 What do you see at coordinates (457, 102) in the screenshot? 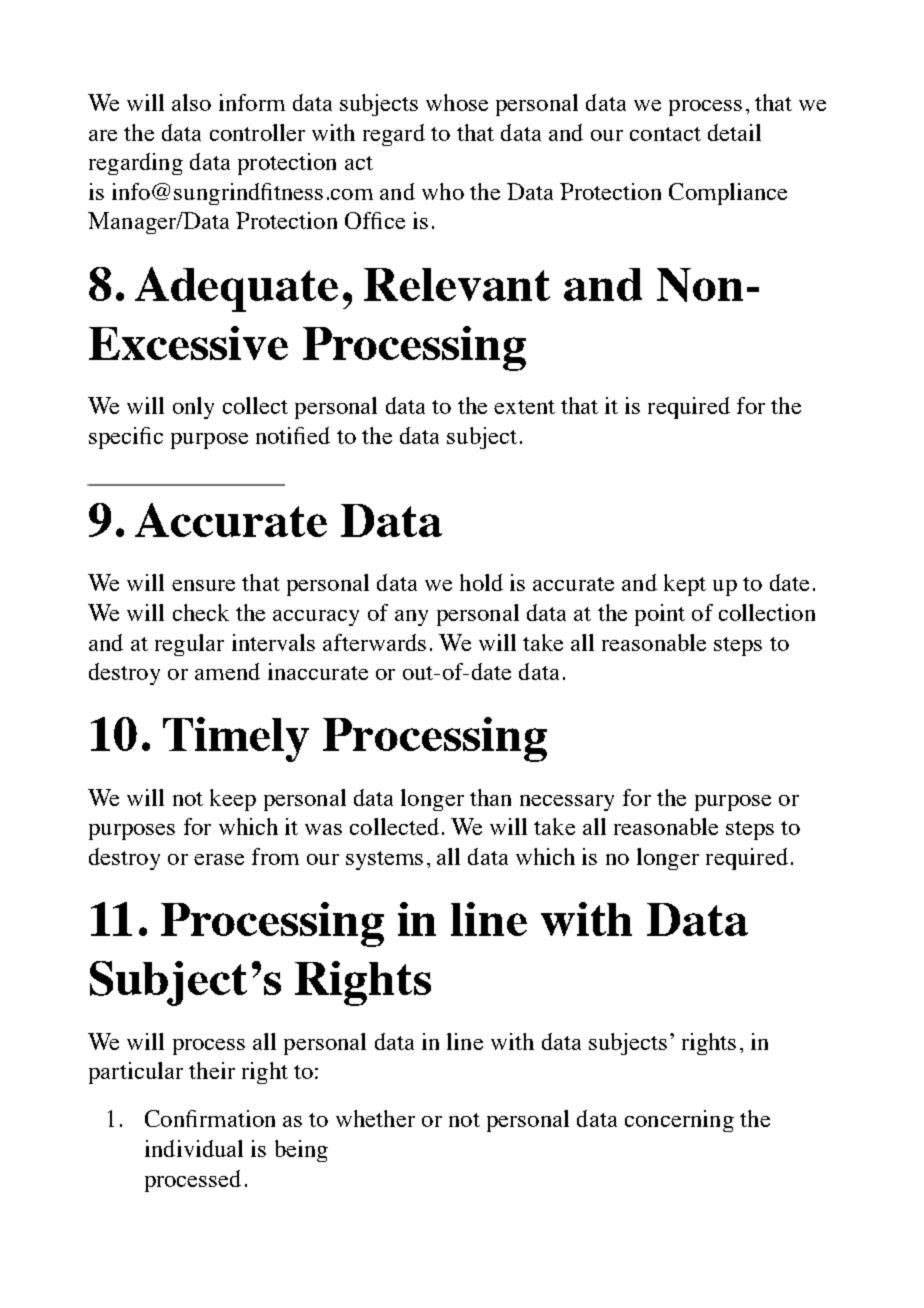
I see `whose` at bounding box center [457, 102].
